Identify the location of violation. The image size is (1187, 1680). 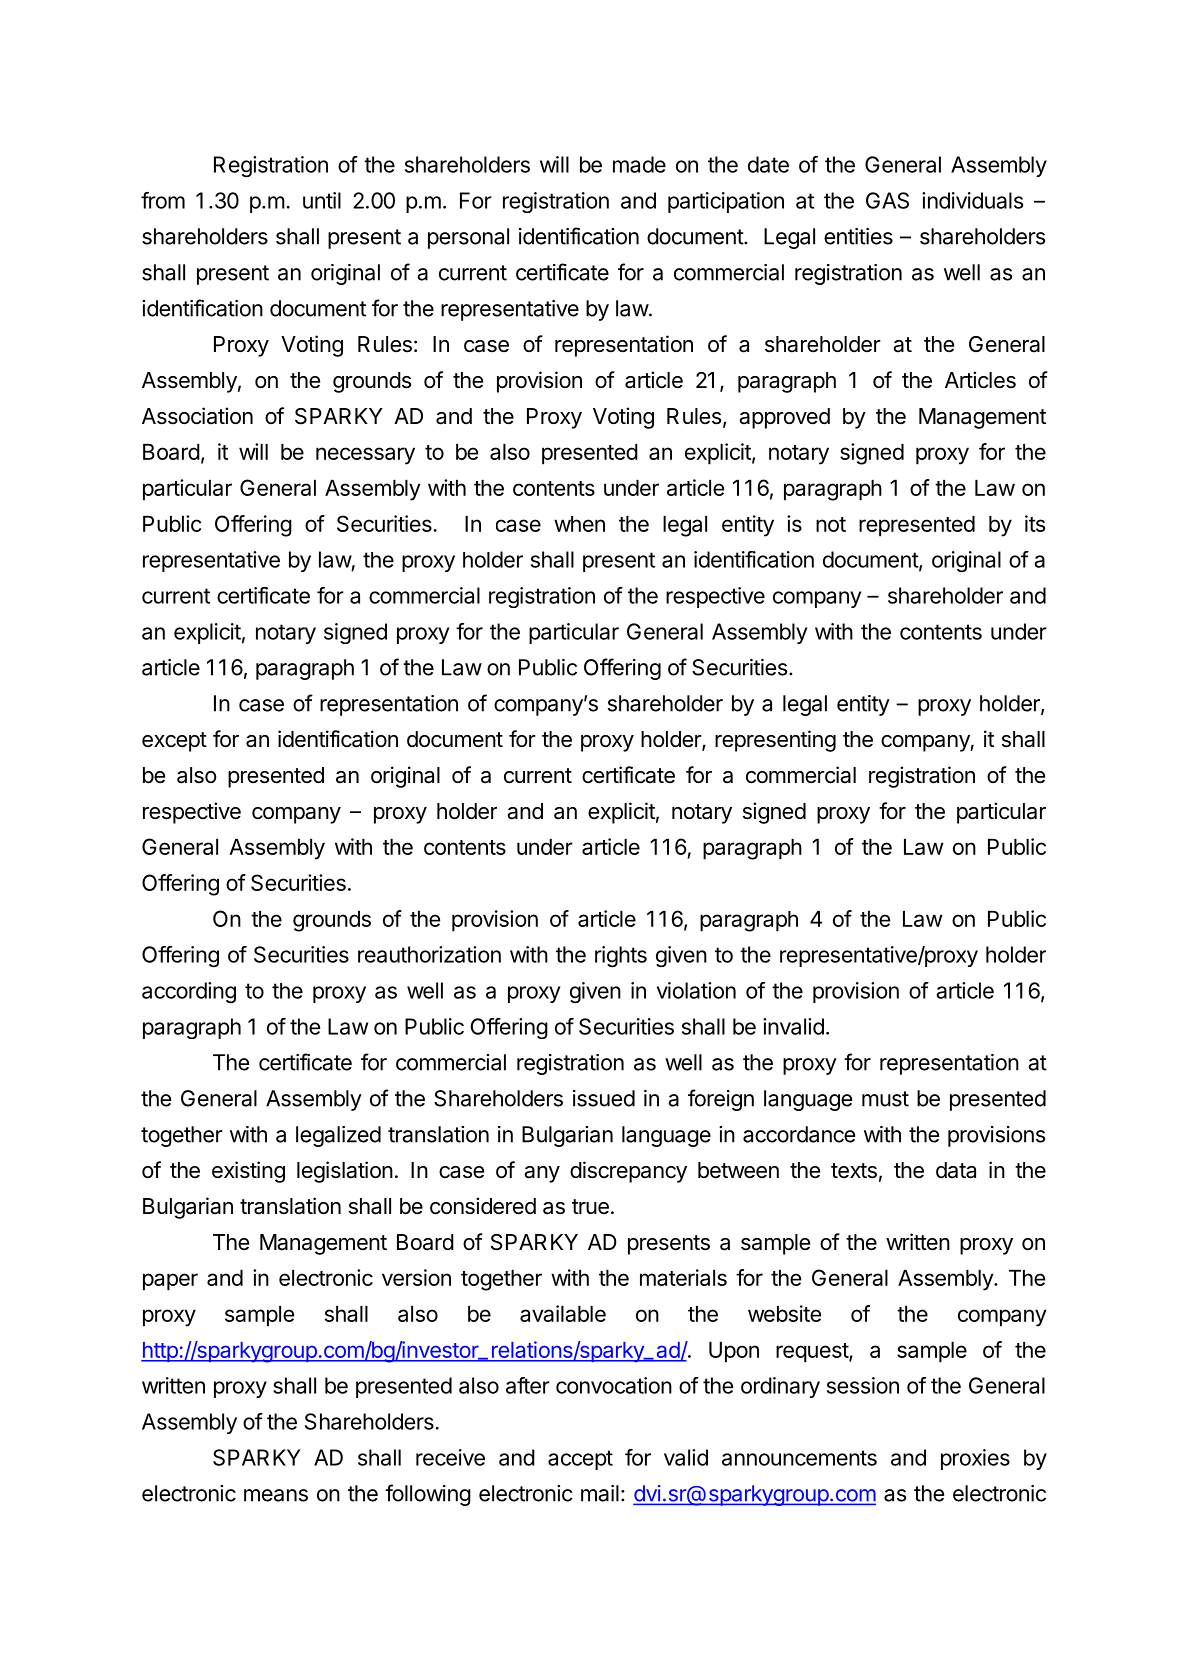
(696, 990).
